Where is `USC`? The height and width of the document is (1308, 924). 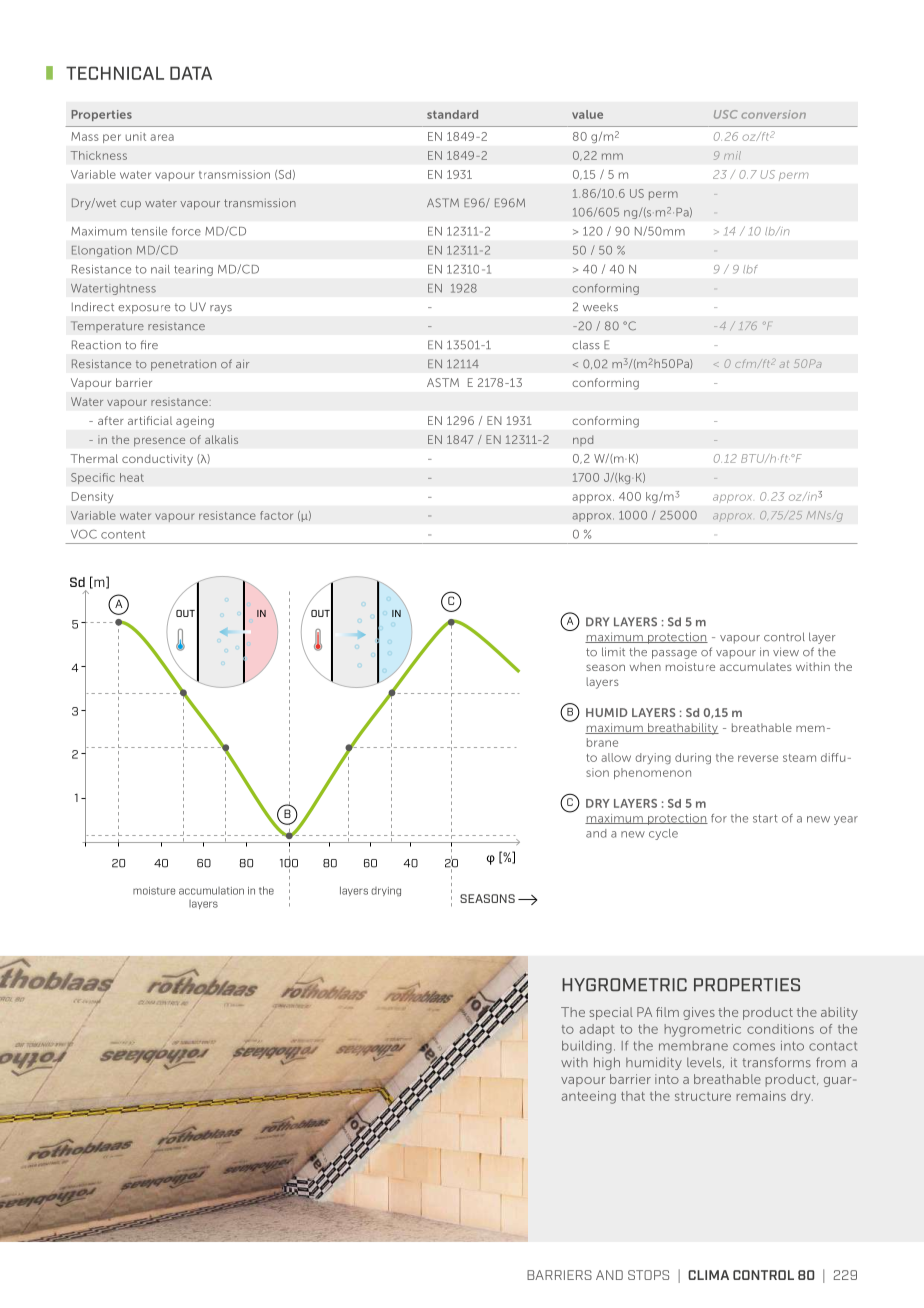
USC is located at coordinates (726, 114).
